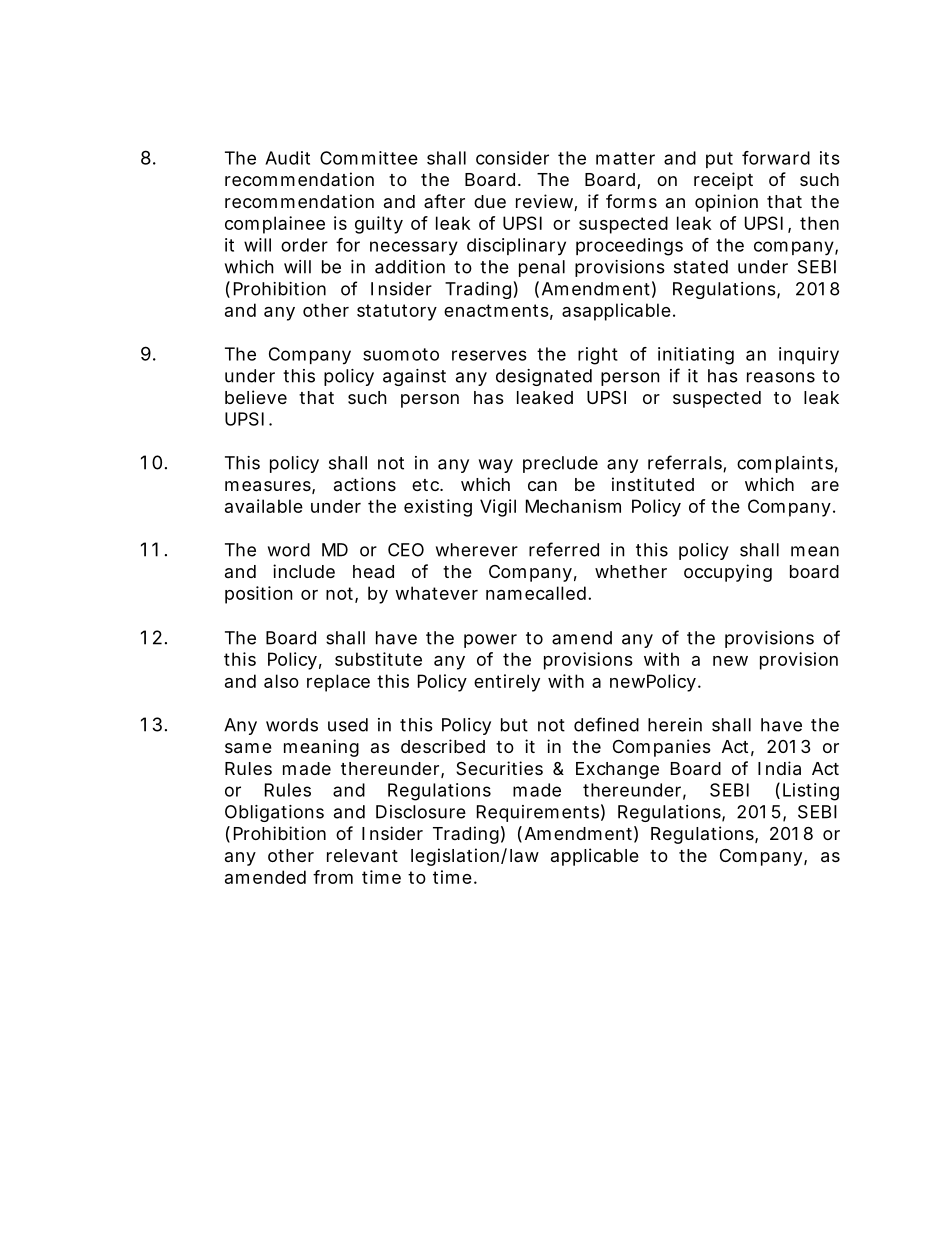 This screenshot has width=952, height=1233. I want to click on from, so click(333, 877).
